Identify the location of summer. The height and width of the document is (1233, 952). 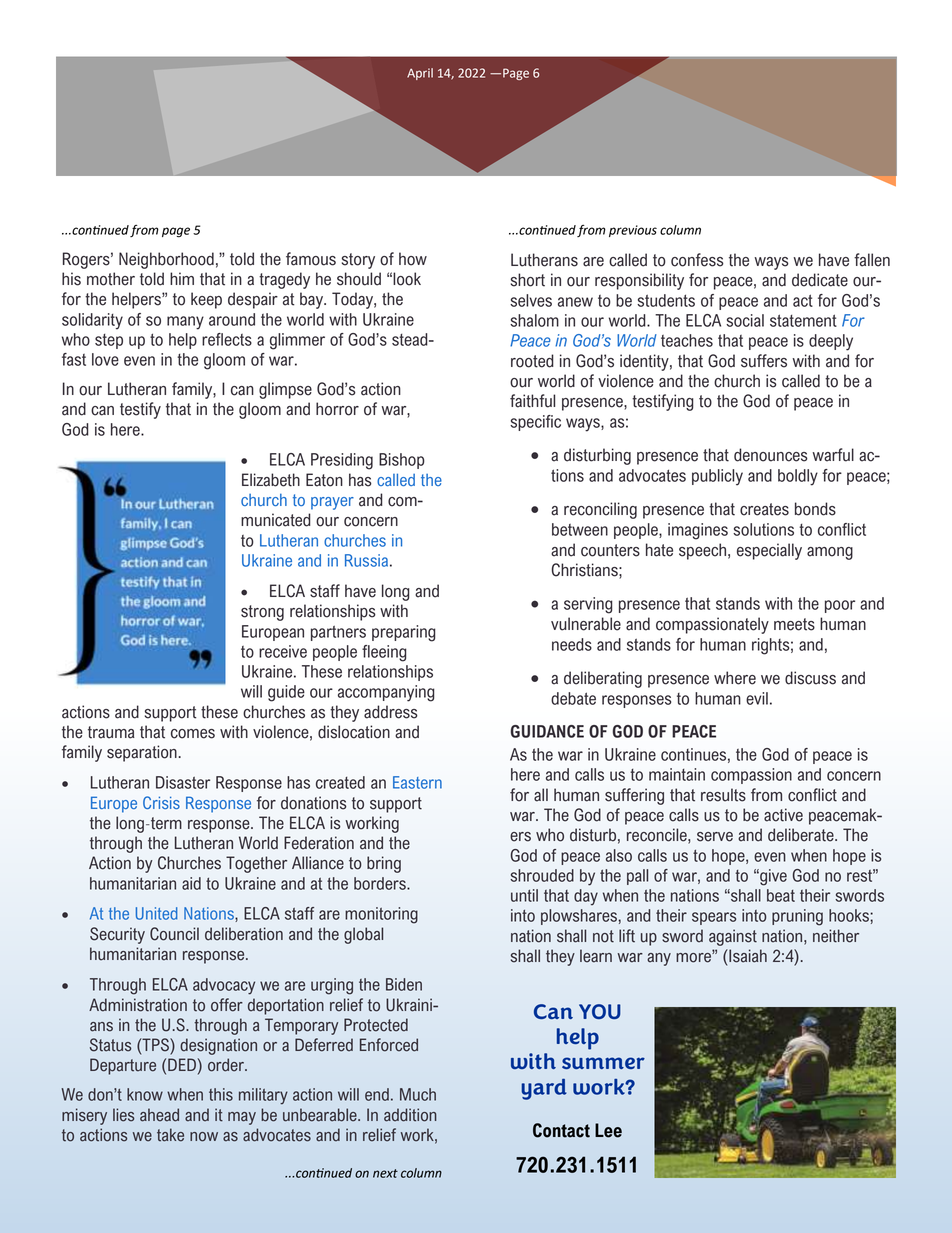
(603, 1063).
